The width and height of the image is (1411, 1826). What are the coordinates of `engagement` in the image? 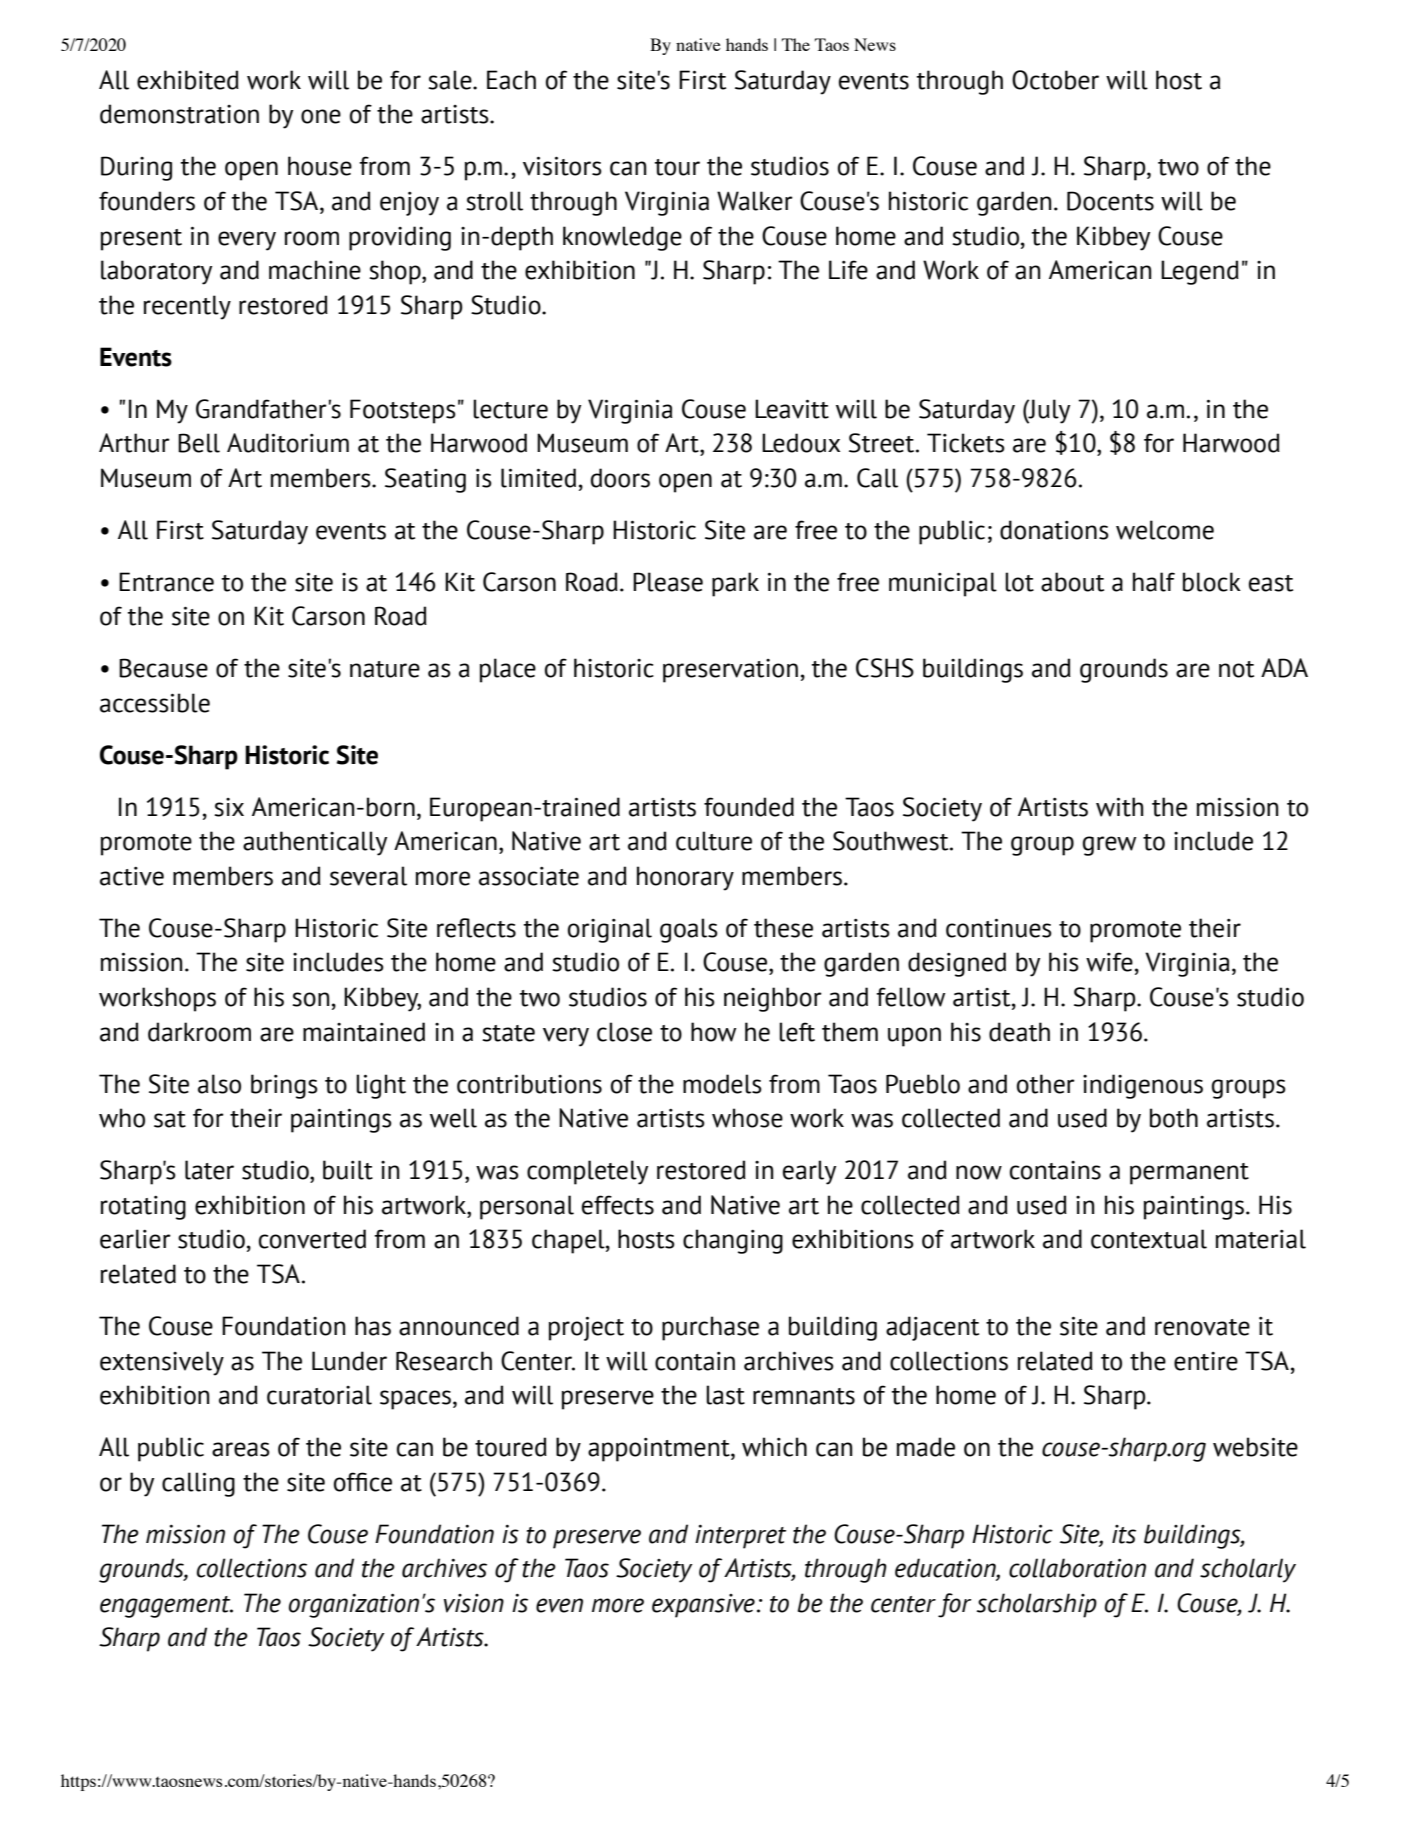 It's located at (166, 1607).
